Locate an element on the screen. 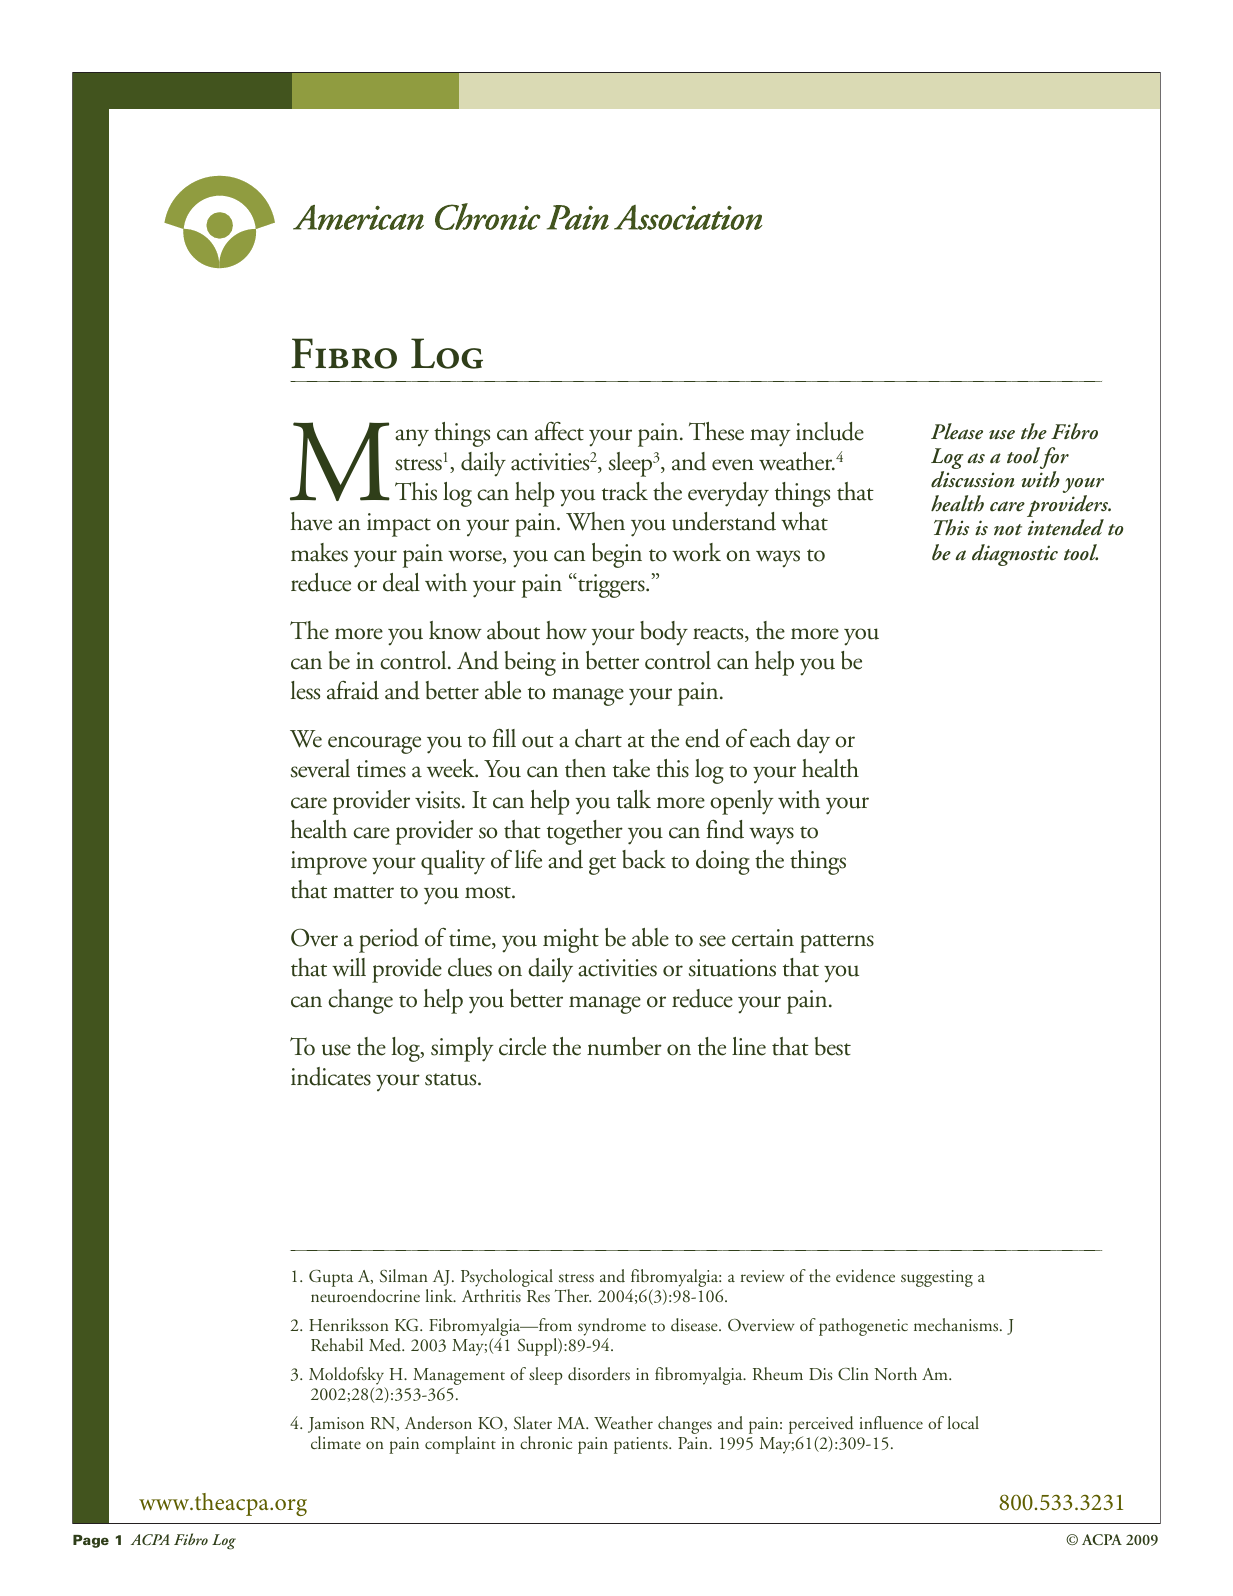  patterns is located at coordinates (837, 943).
